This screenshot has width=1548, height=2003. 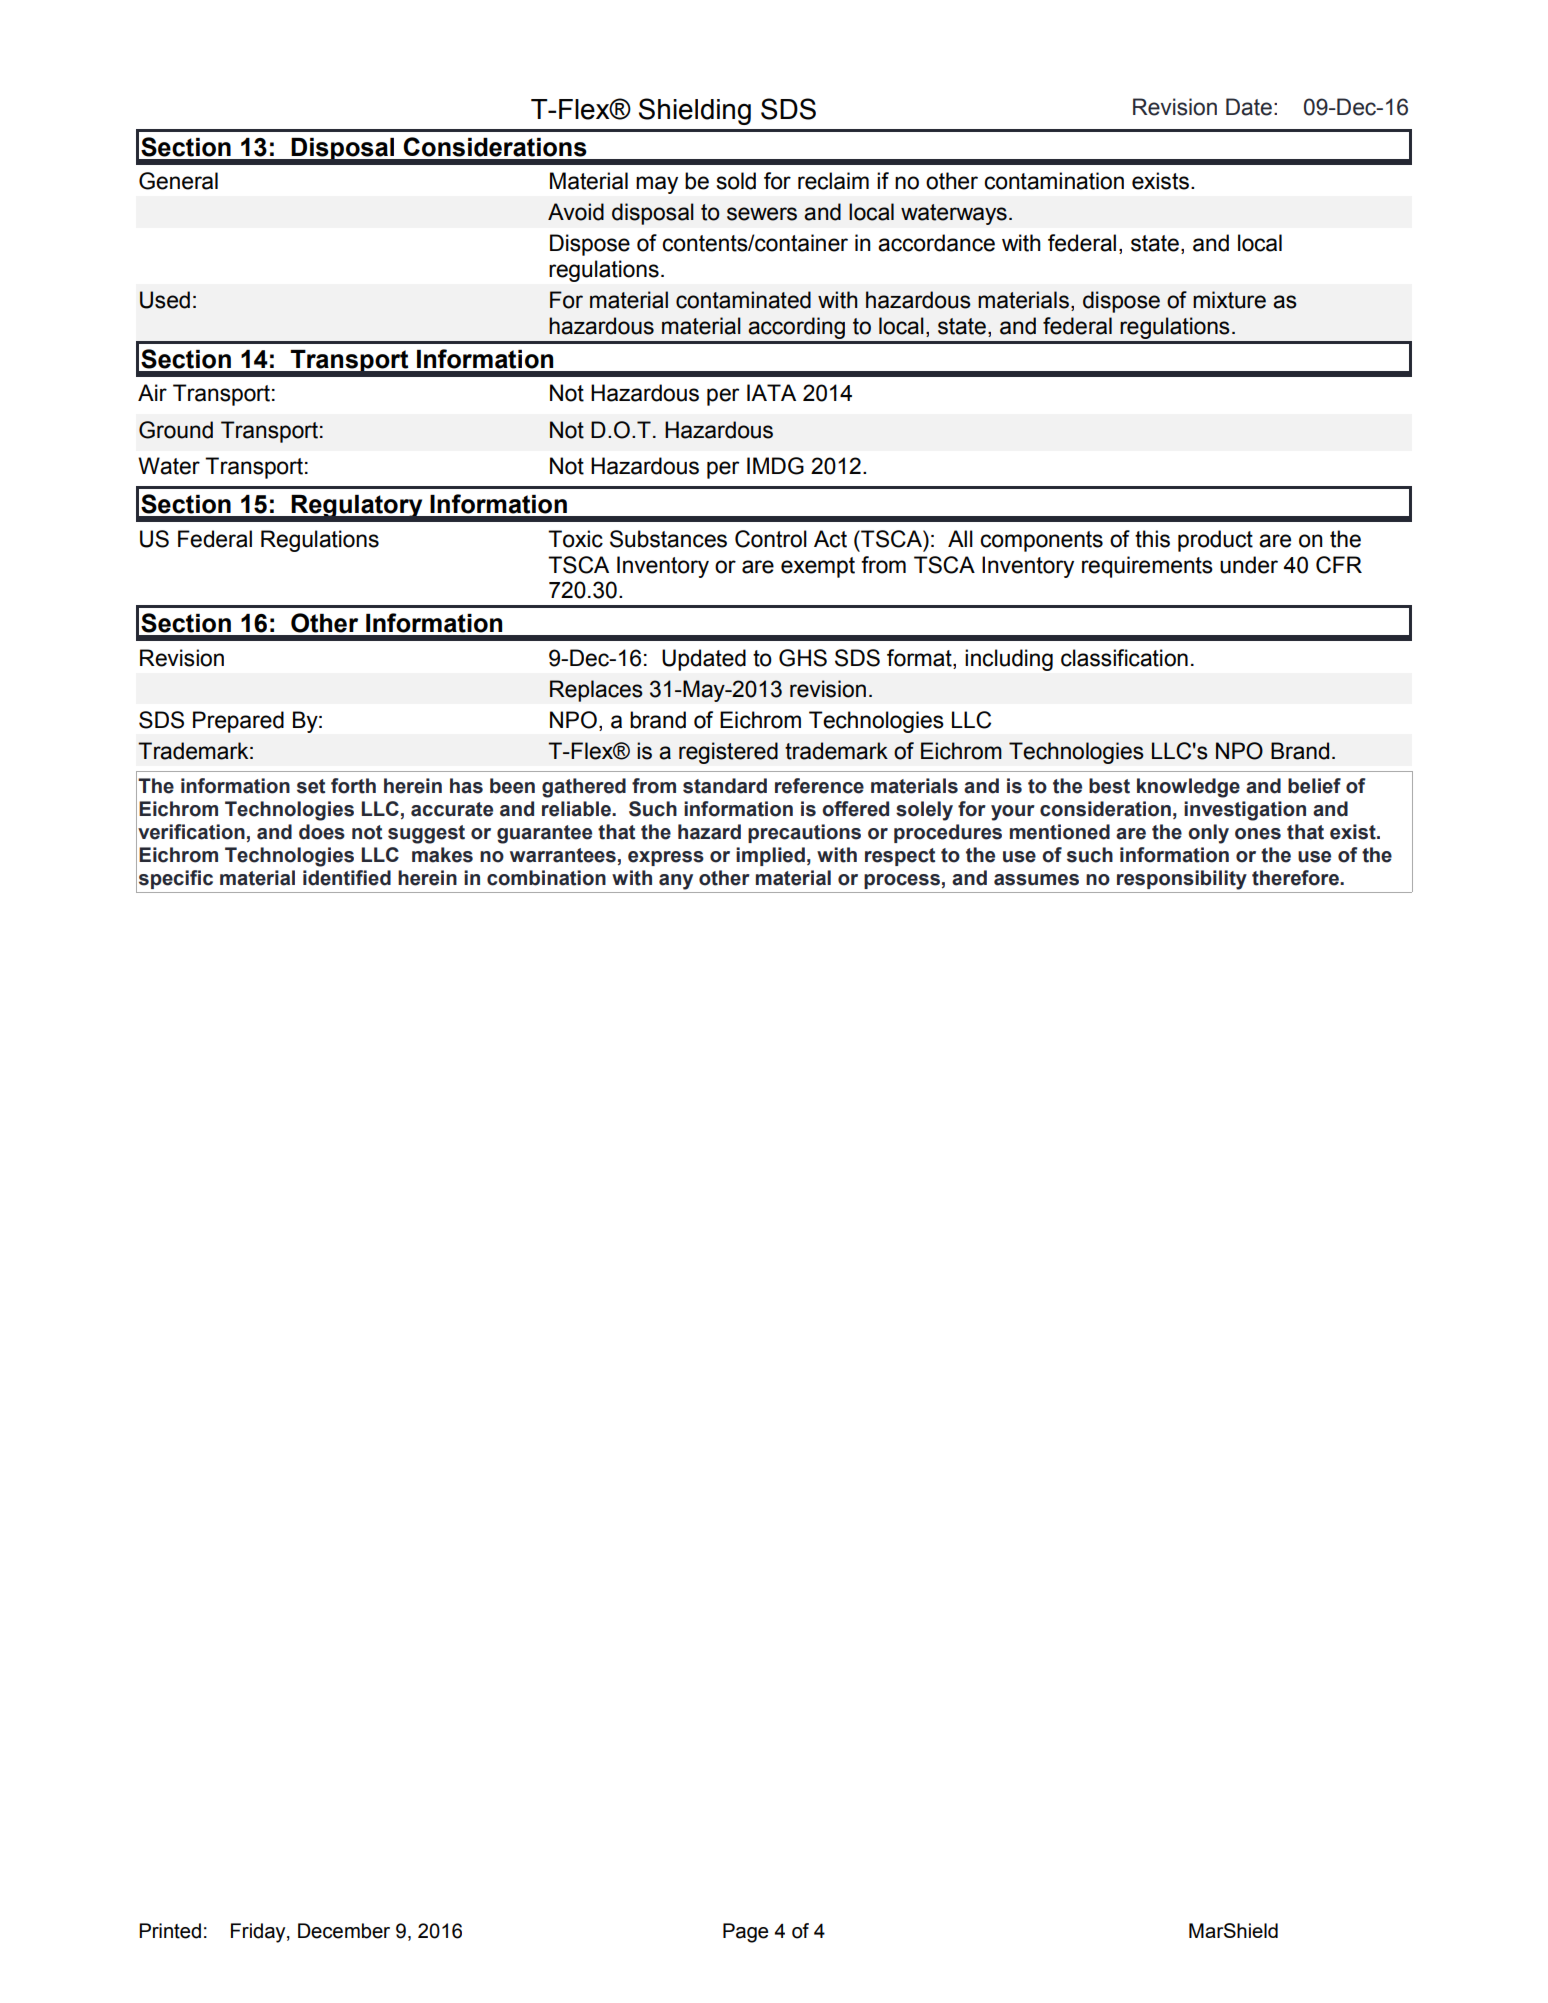 I want to click on identified, so click(x=347, y=878).
